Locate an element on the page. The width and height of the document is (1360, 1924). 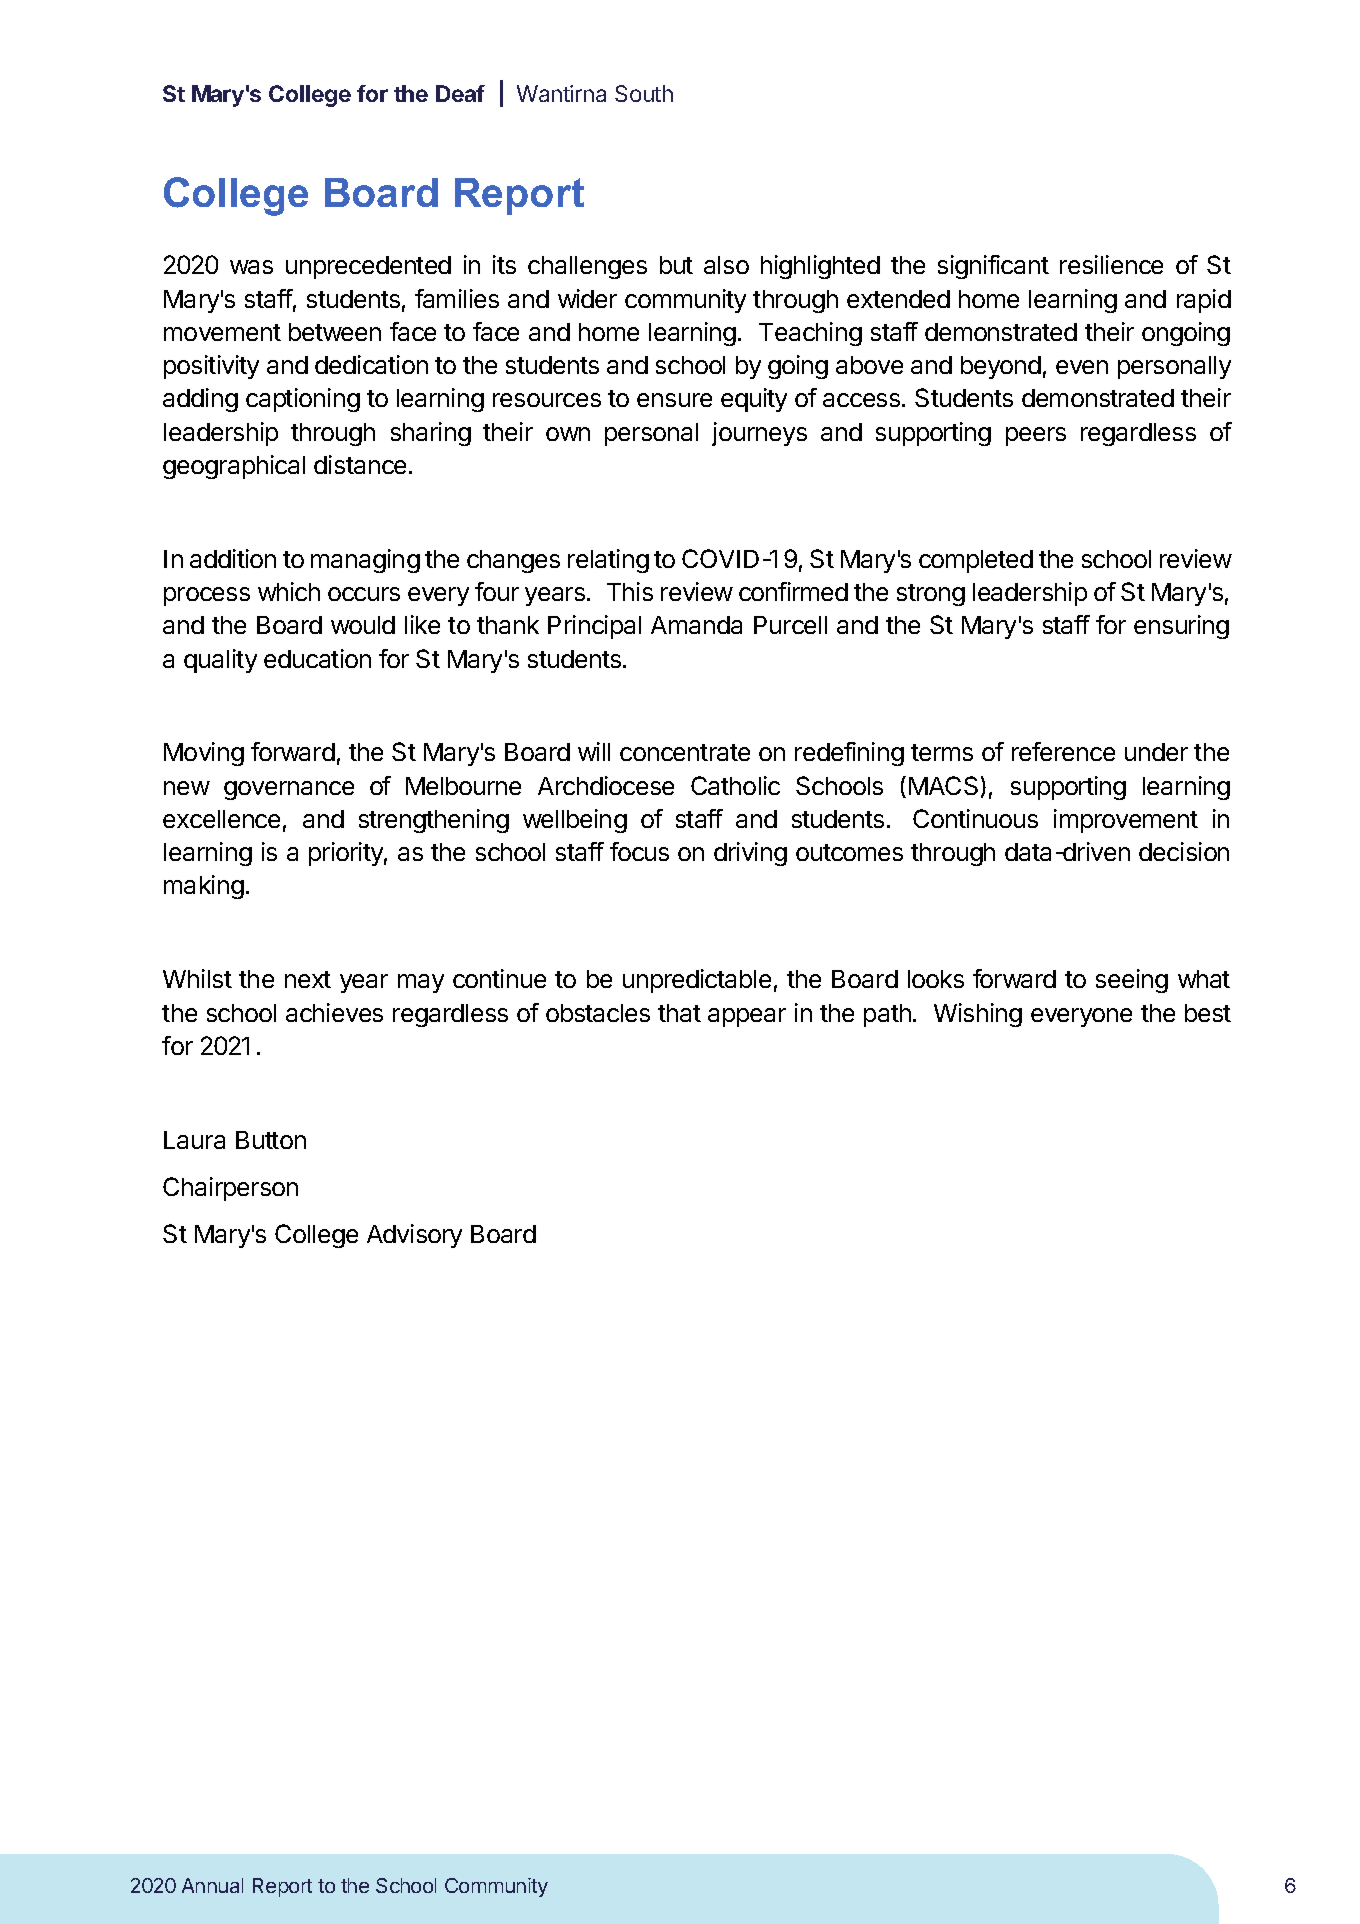
Amanda is located at coordinates (696, 625).
